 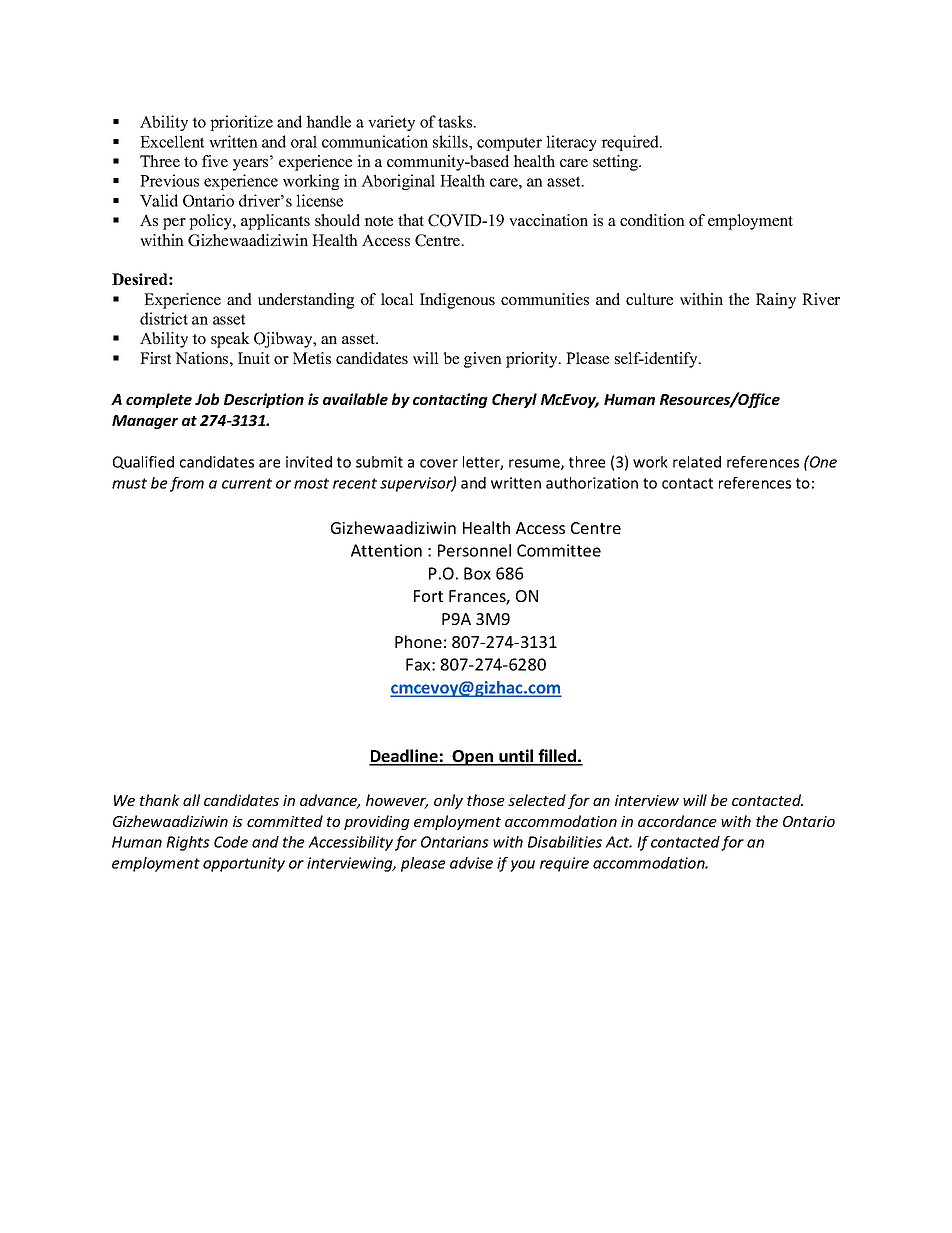 What do you see at coordinates (215, 161) in the document?
I see `five` at bounding box center [215, 161].
